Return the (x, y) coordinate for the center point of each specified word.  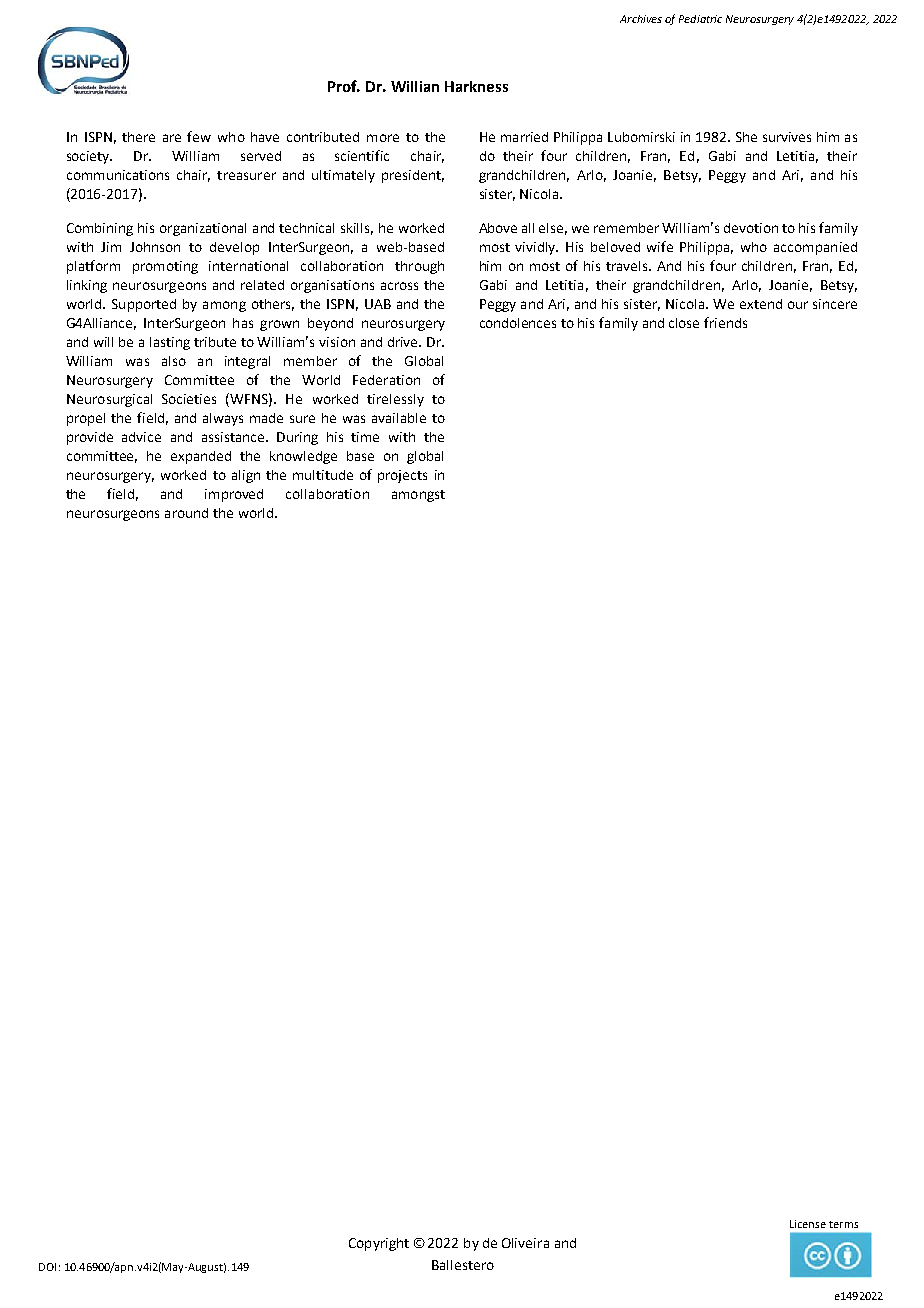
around (186, 513)
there (138, 137)
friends (725, 322)
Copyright (379, 1244)
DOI (47, 1267)
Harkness (476, 86)
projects (402, 476)
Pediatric (700, 19)
